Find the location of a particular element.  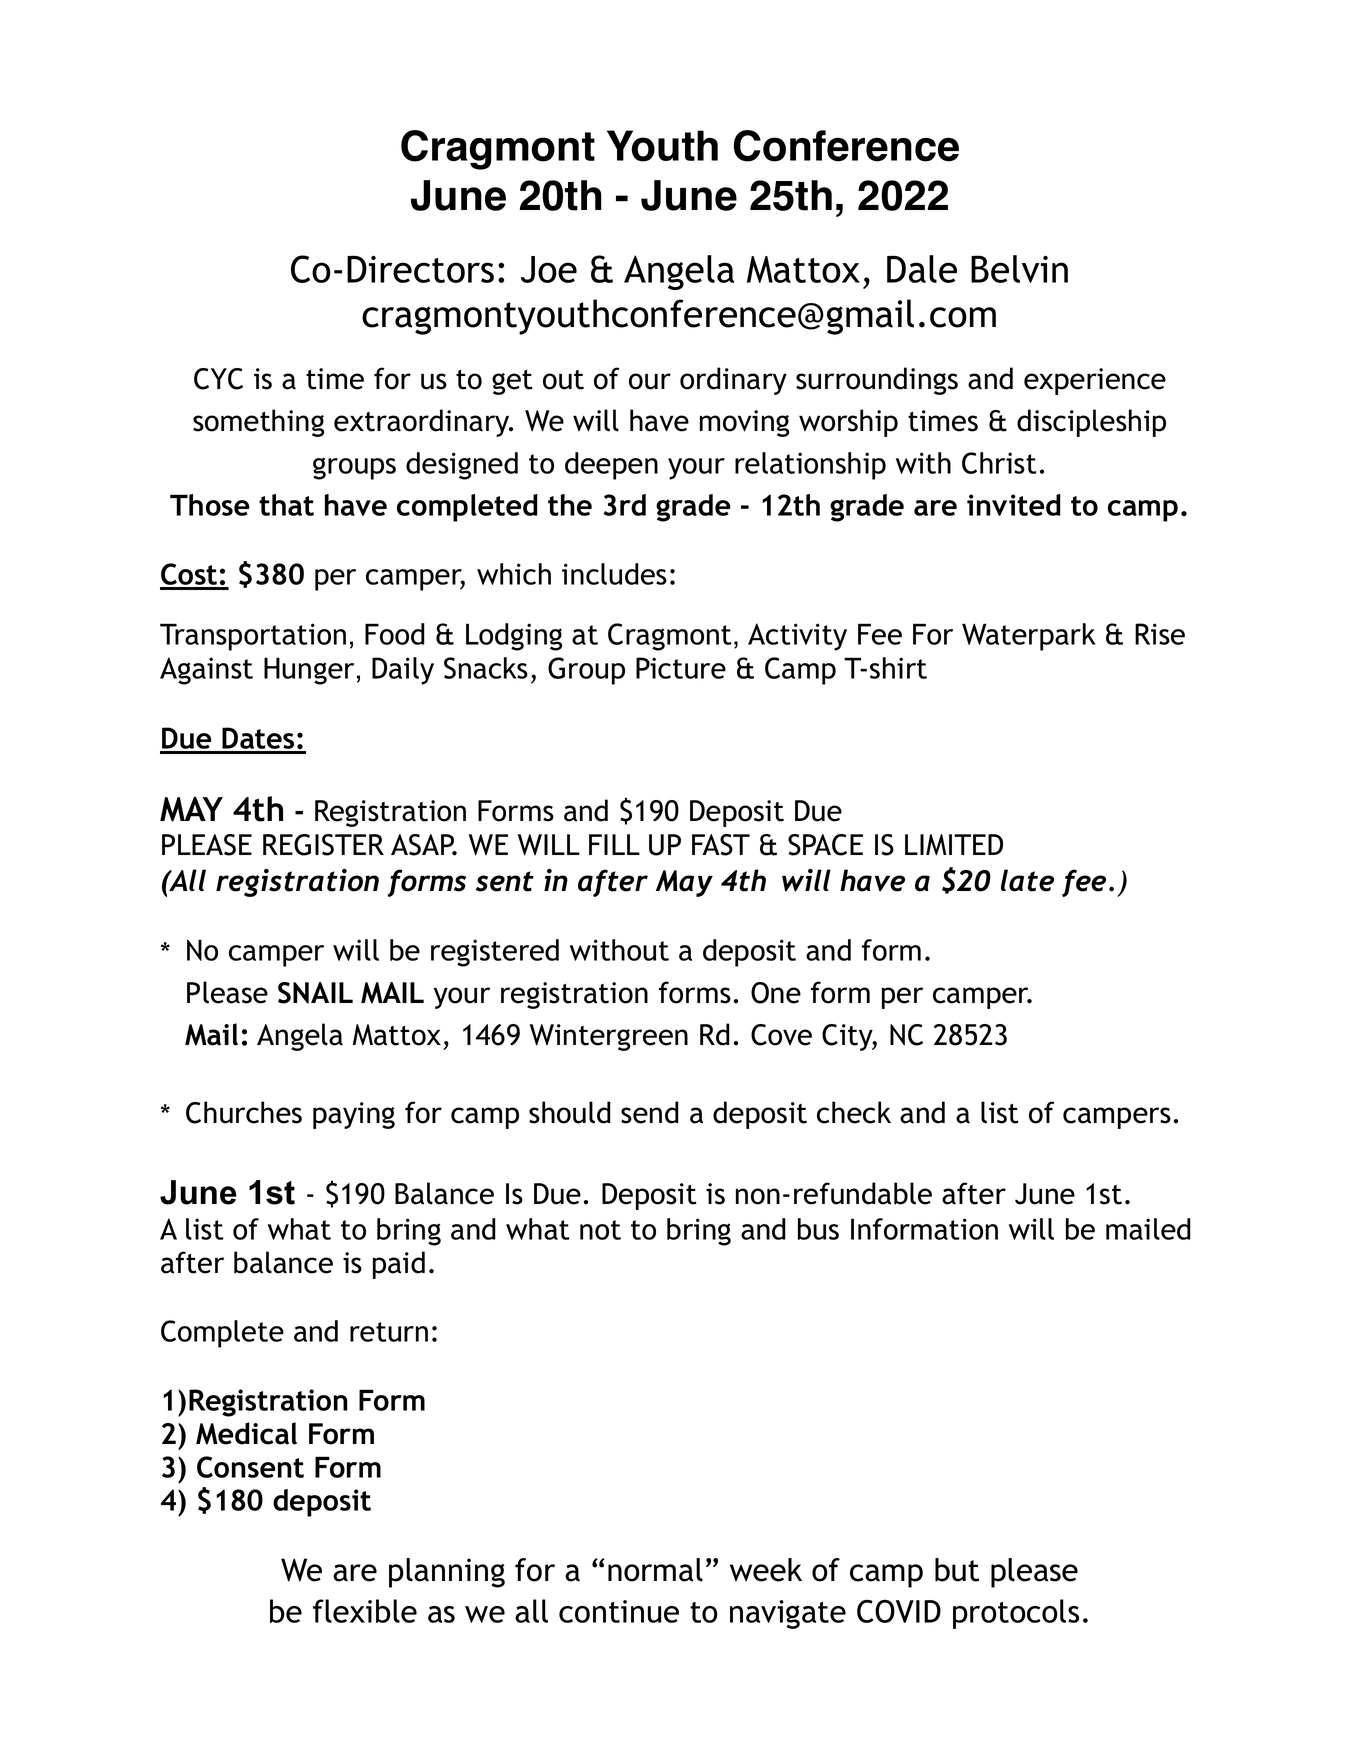

Joe is located at coordinates (549, 269).
